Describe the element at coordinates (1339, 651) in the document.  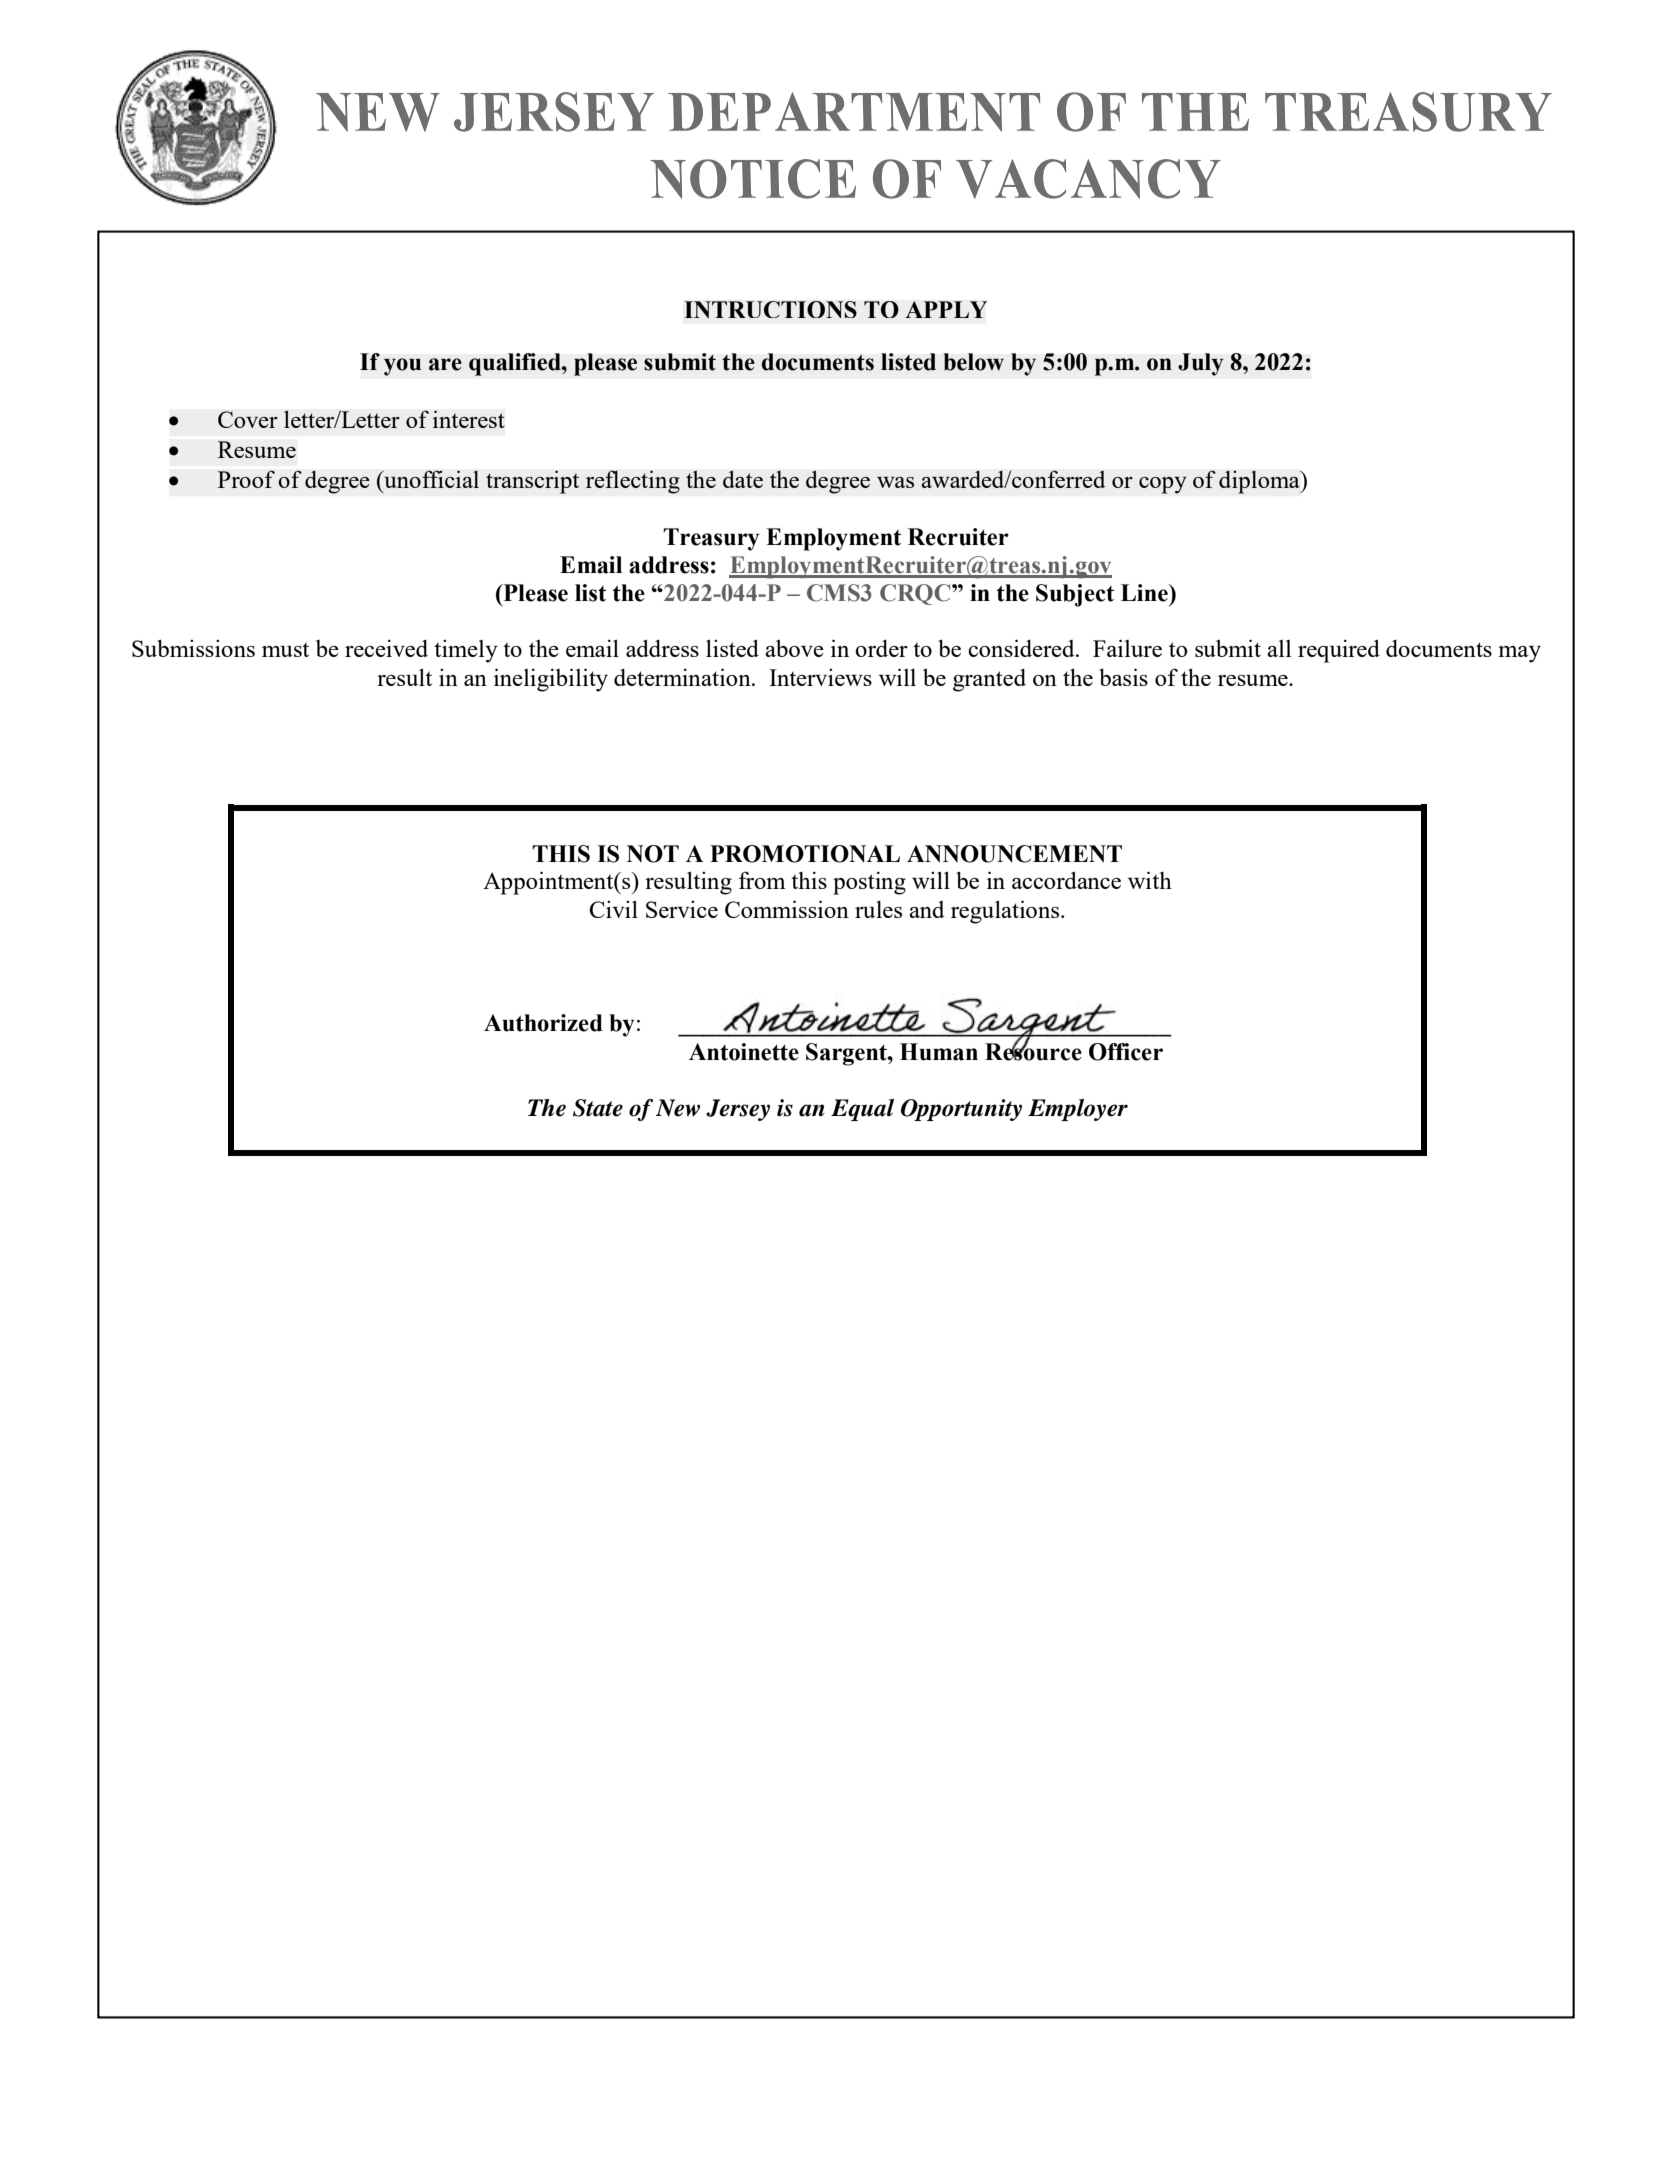
I see `required` at that location.
